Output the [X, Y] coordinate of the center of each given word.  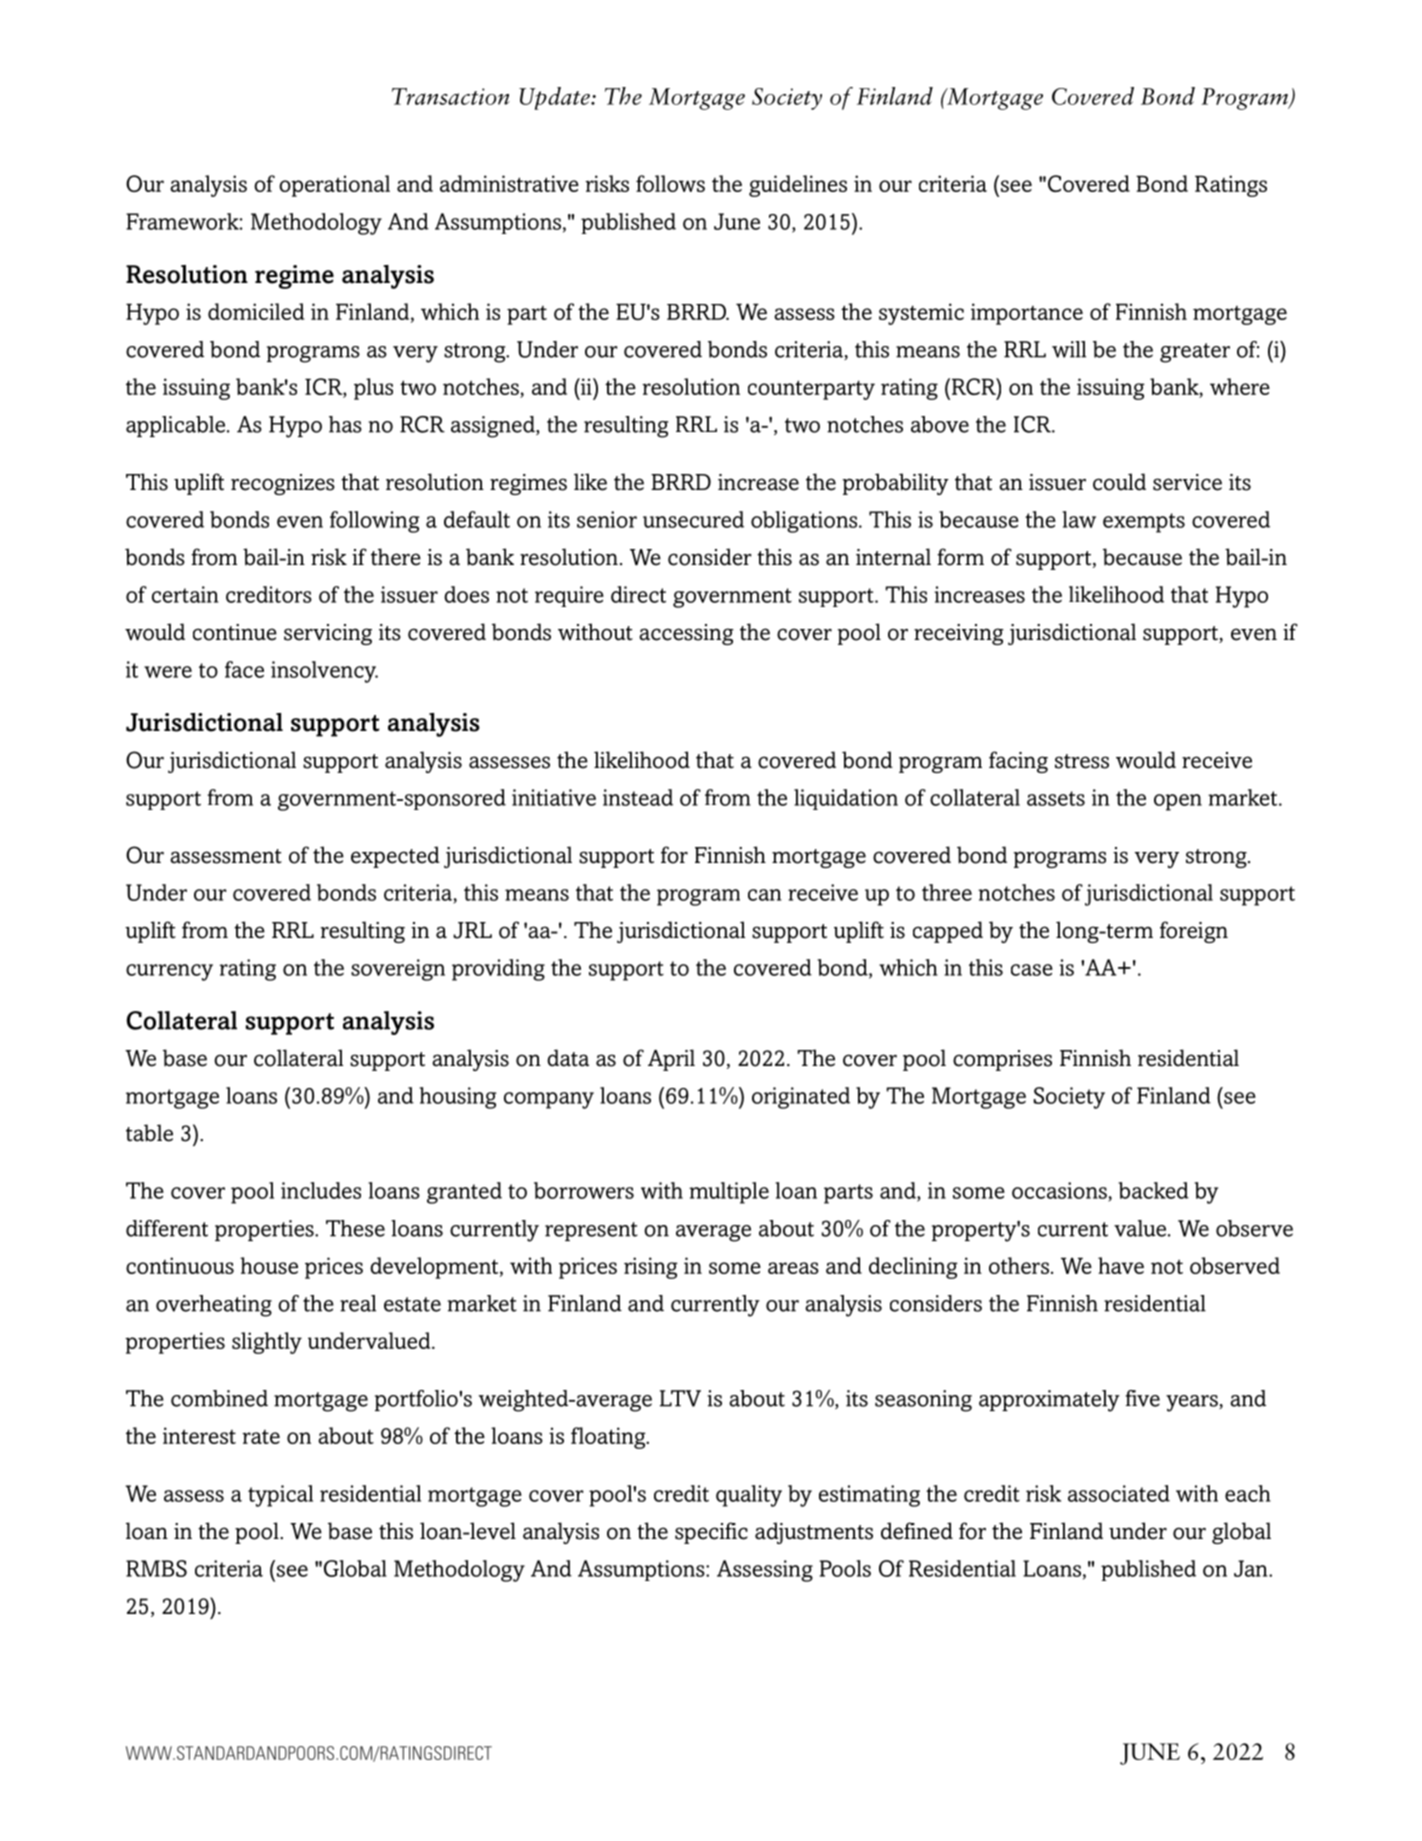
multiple [729, 1193]
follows [670, 183]
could [1119, 482]
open [1178, 802]
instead [638, 797]
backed [1153, 1190]
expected [395, 857]
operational [334, 186]
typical [280, 1496]
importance [1027, 314]
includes [321, 1190]
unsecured [693, 519]
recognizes [283, 484]
